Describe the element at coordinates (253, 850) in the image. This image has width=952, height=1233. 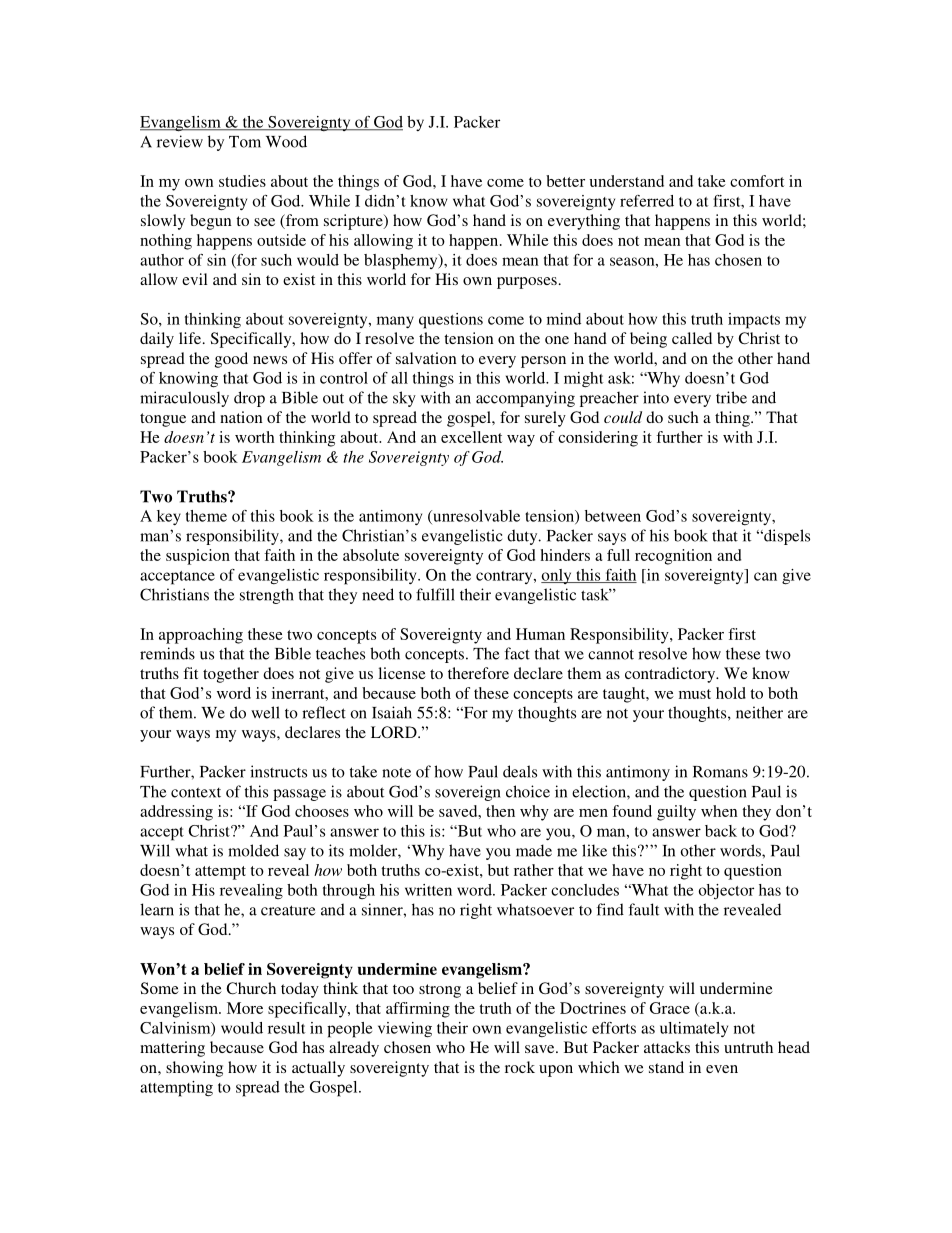
I see `molded` at that location.
